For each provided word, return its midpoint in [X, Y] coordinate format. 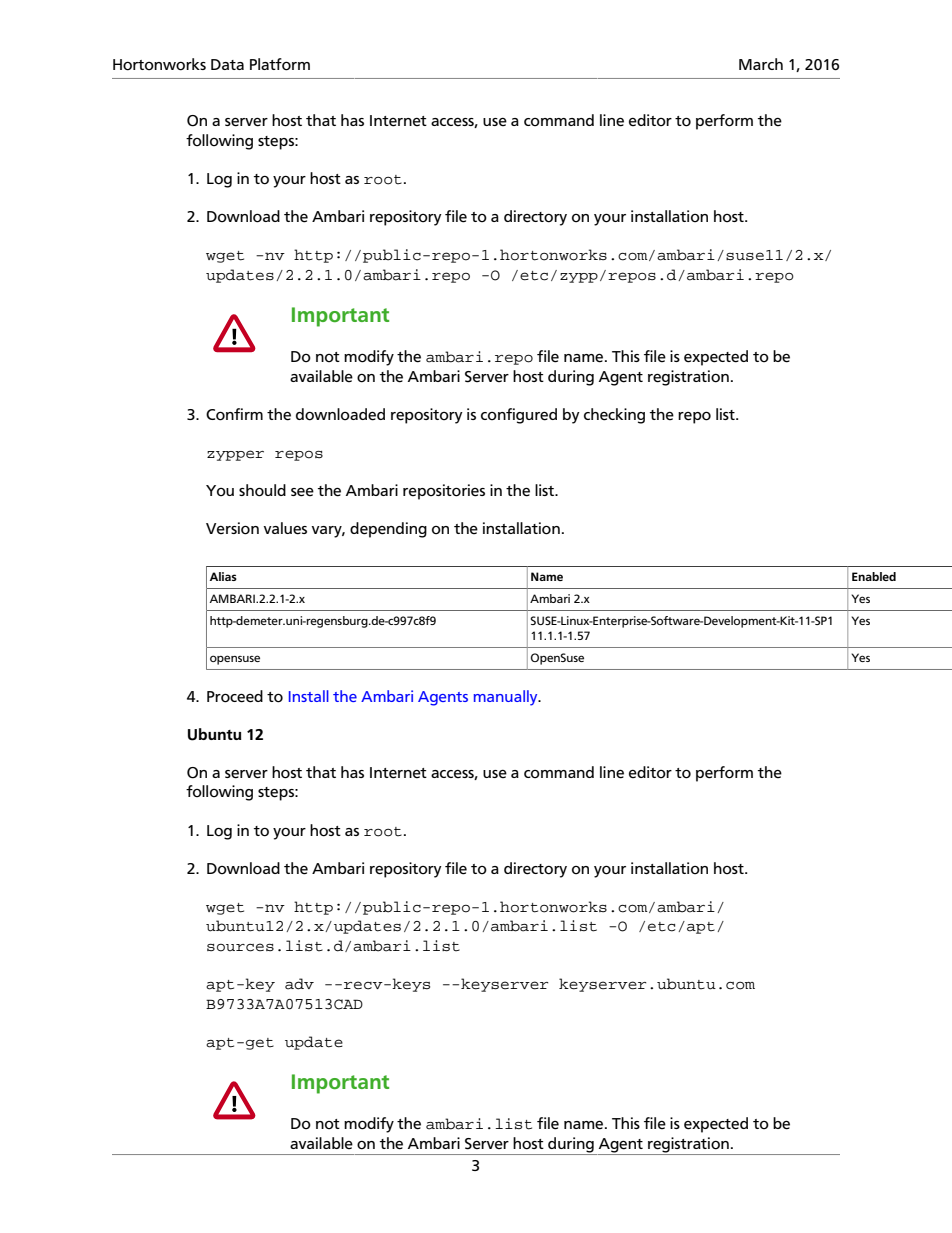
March [761, 64]
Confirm [234, 414]
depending [388, 530]
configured [519, 416]
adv [299, 984]
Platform [280, 64]
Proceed [235, 696]
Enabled [874, 576]
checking [614, 416]
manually [507, 698]
